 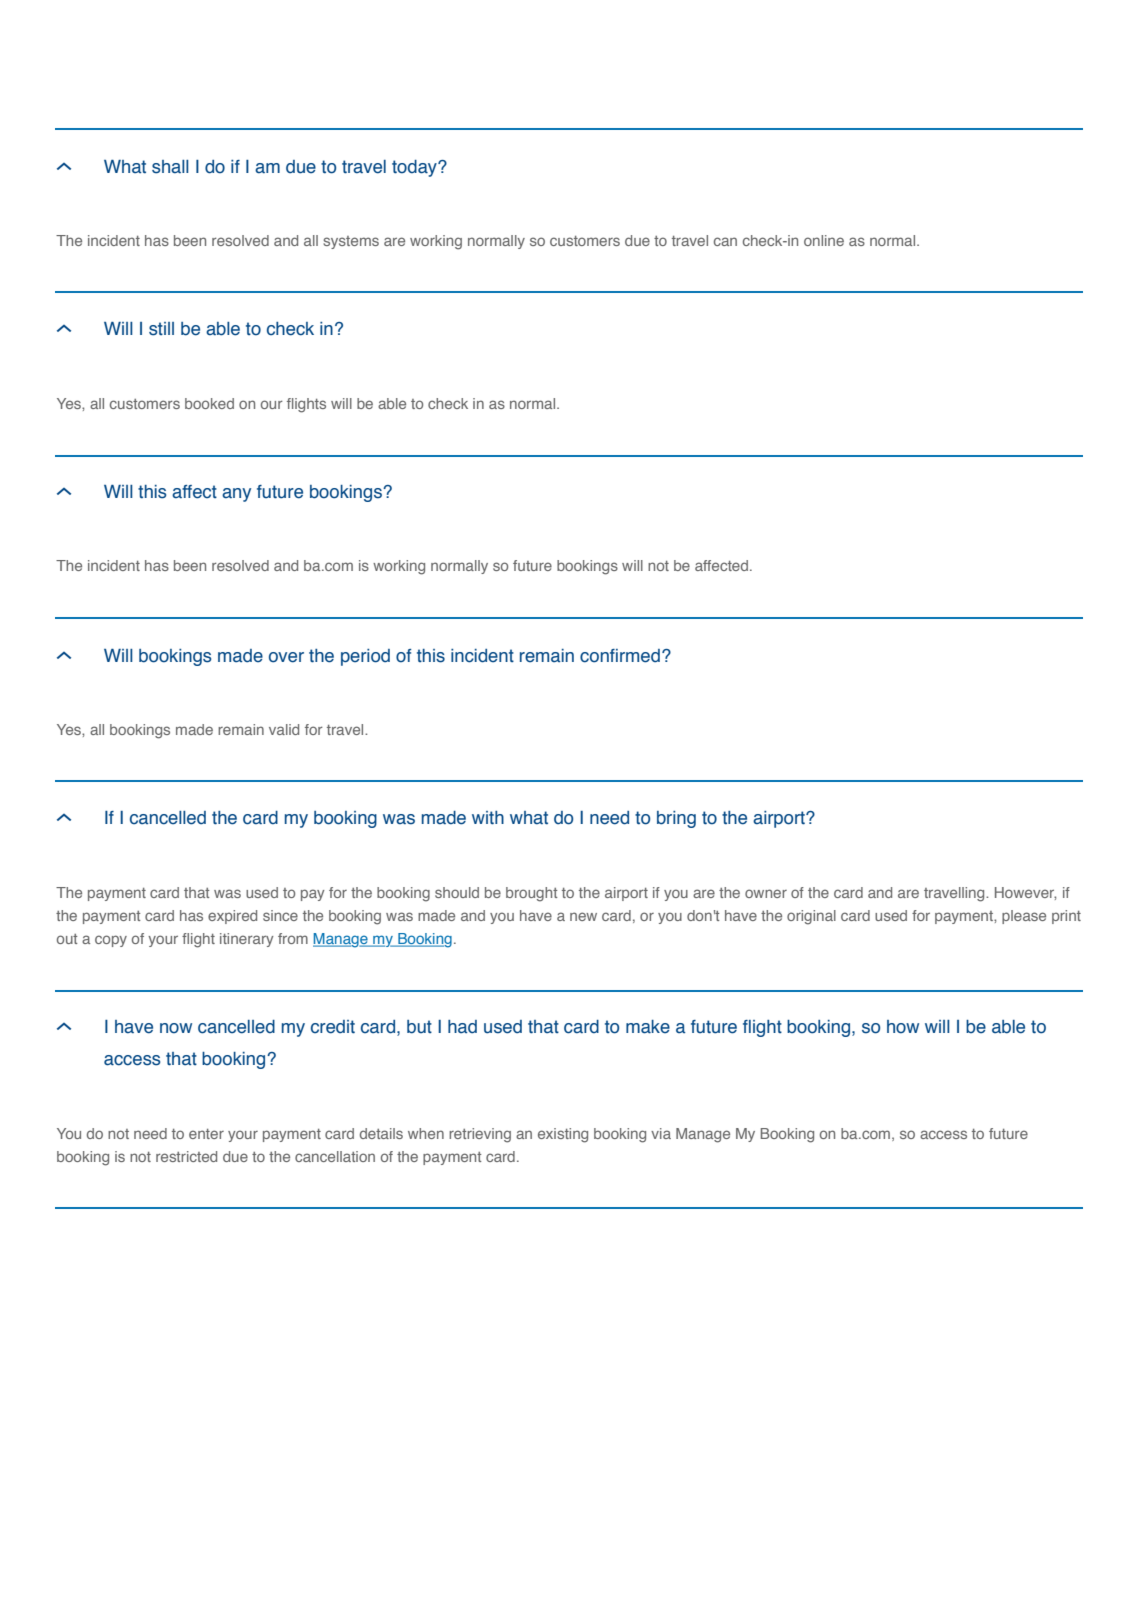 What do you see at coordinates (286, 657) in the screenshot?
I see `over` at bounding box center [286, 657].
